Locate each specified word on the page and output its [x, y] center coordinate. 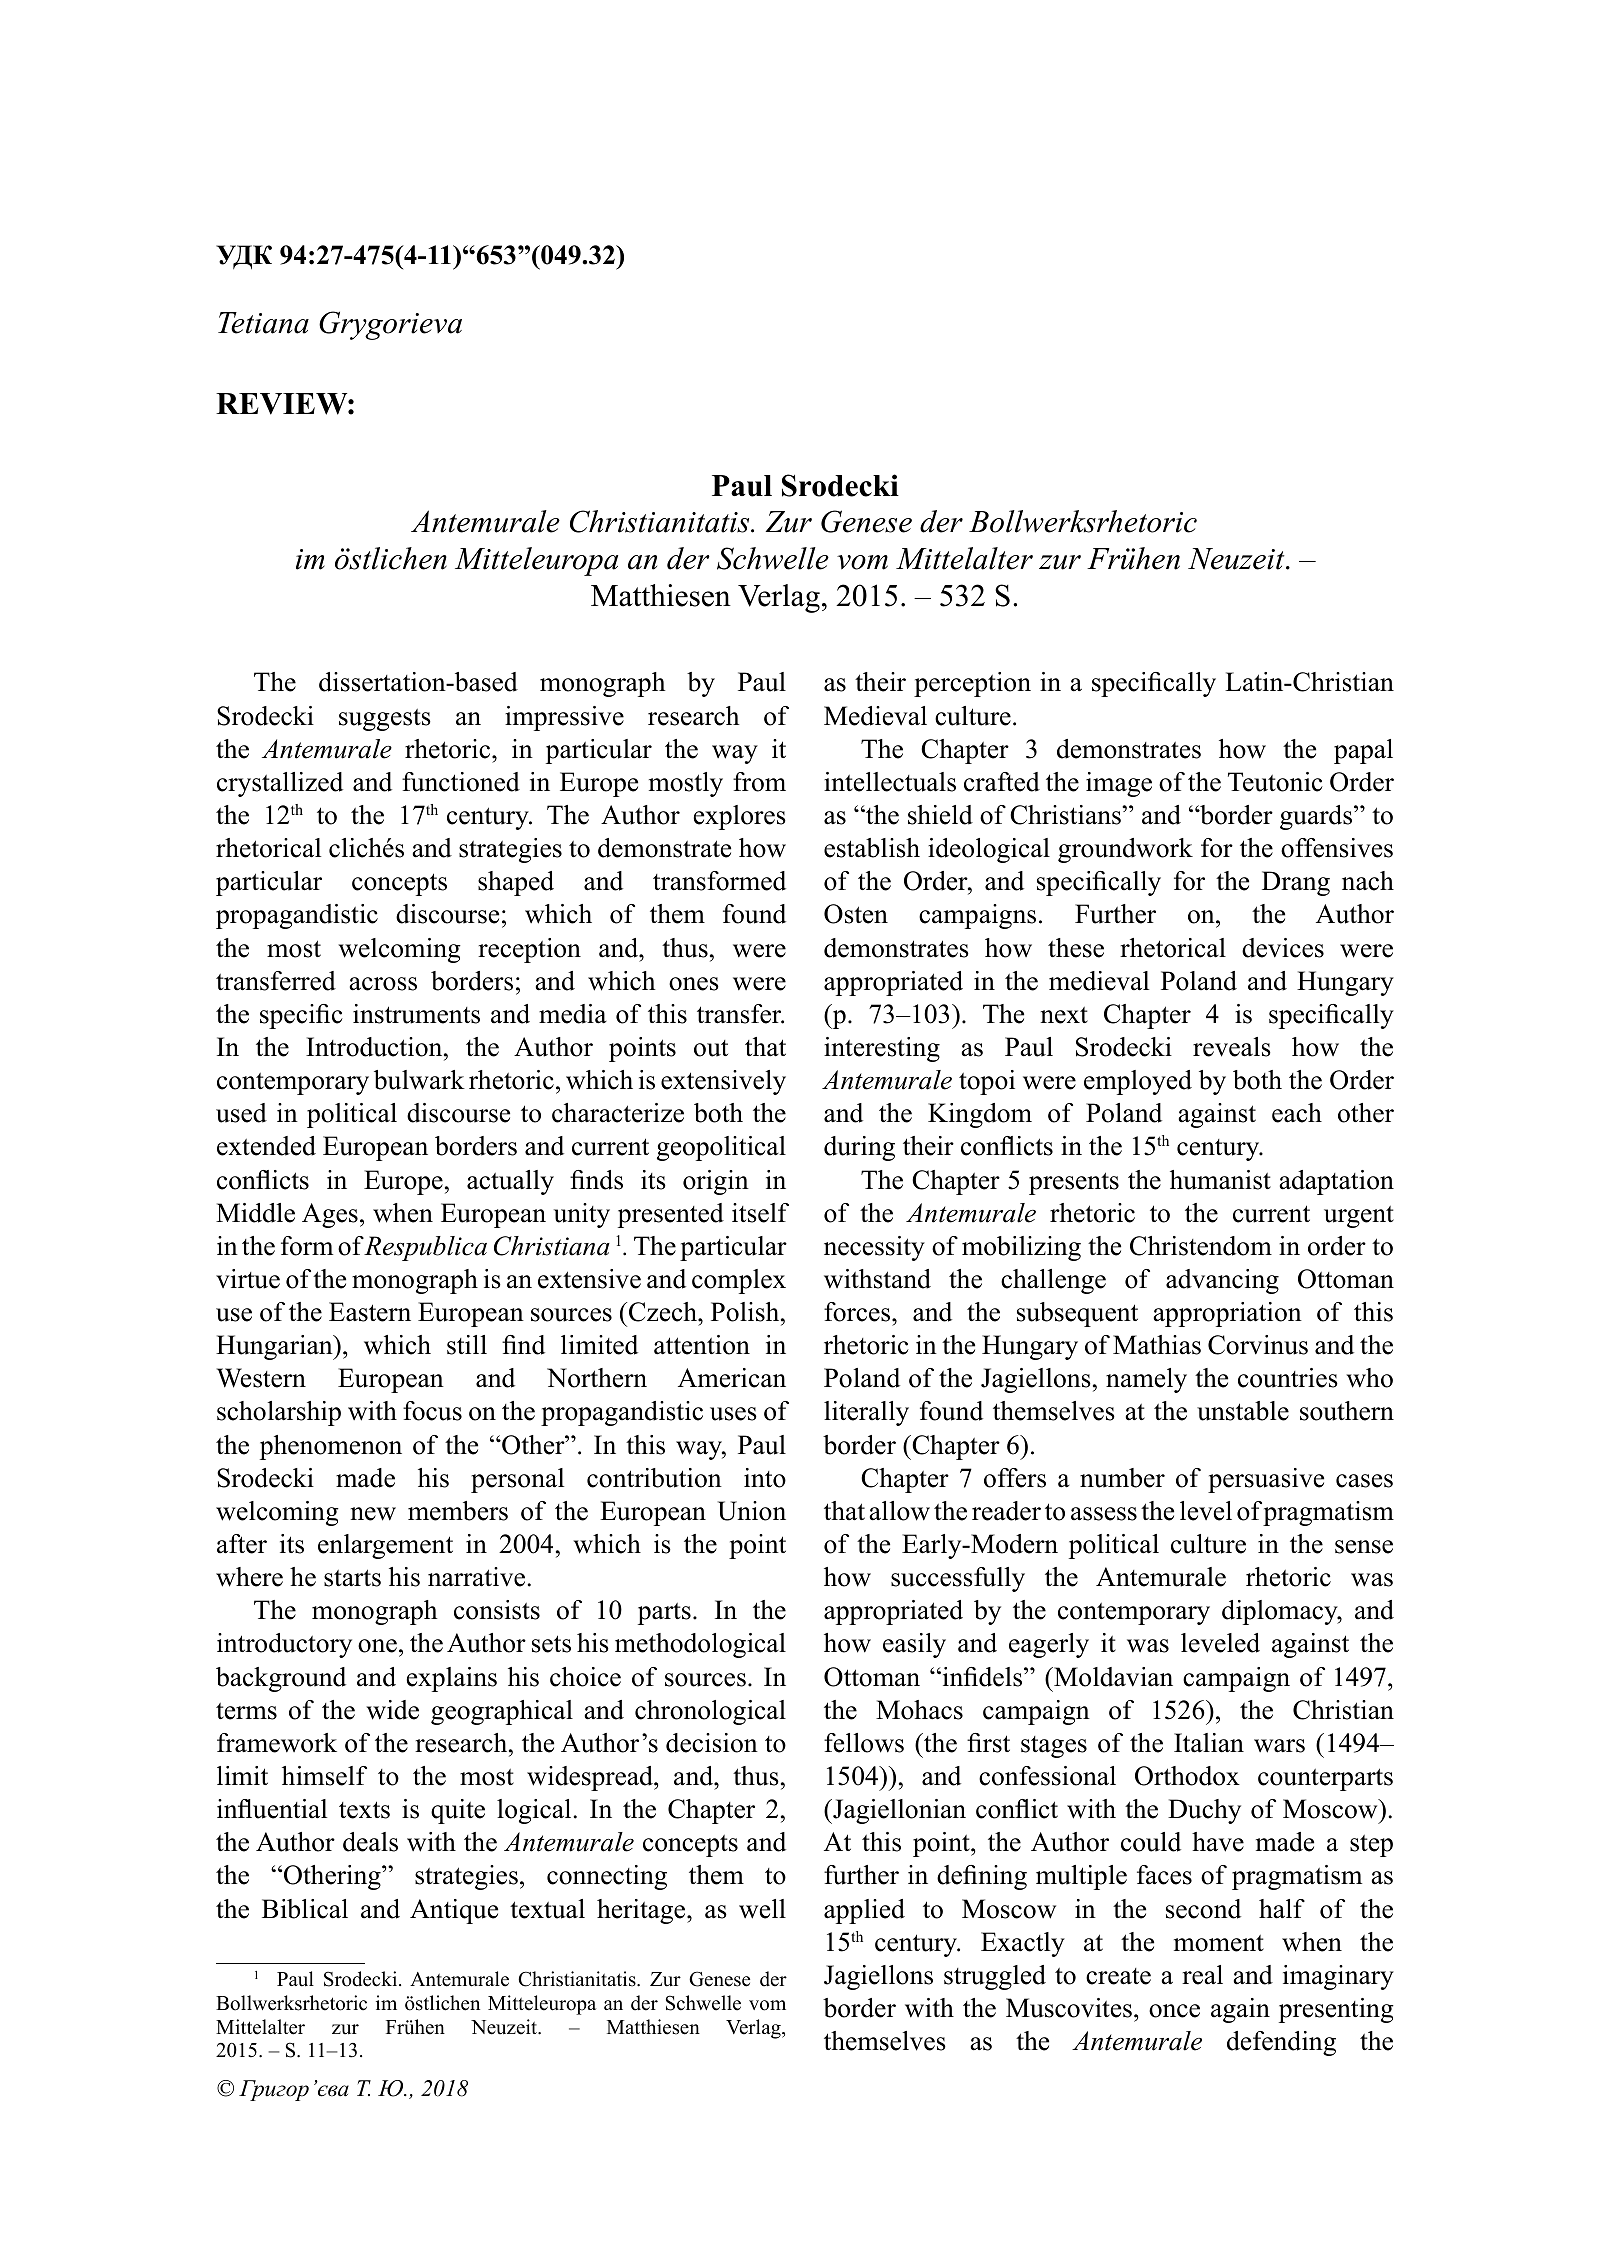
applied [864, 1911]
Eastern [370, 1312]
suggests [385, 720]
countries [1288, 1378]
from [759, 782]
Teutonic [1275, 782]
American [732, 1378]
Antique [454, 1911]
